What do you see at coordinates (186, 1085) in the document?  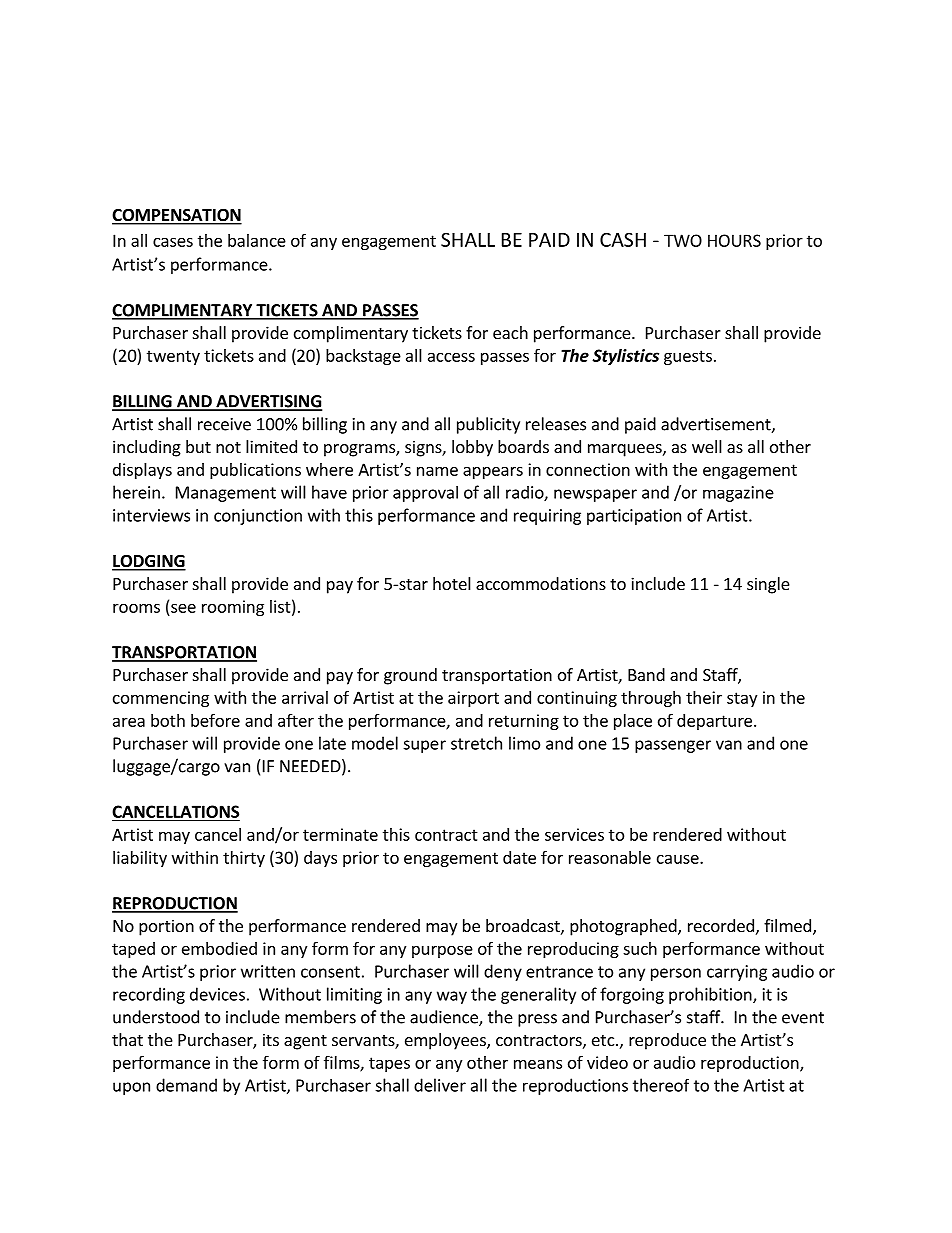 I see `demand` at bounding box center [186, 1085].
